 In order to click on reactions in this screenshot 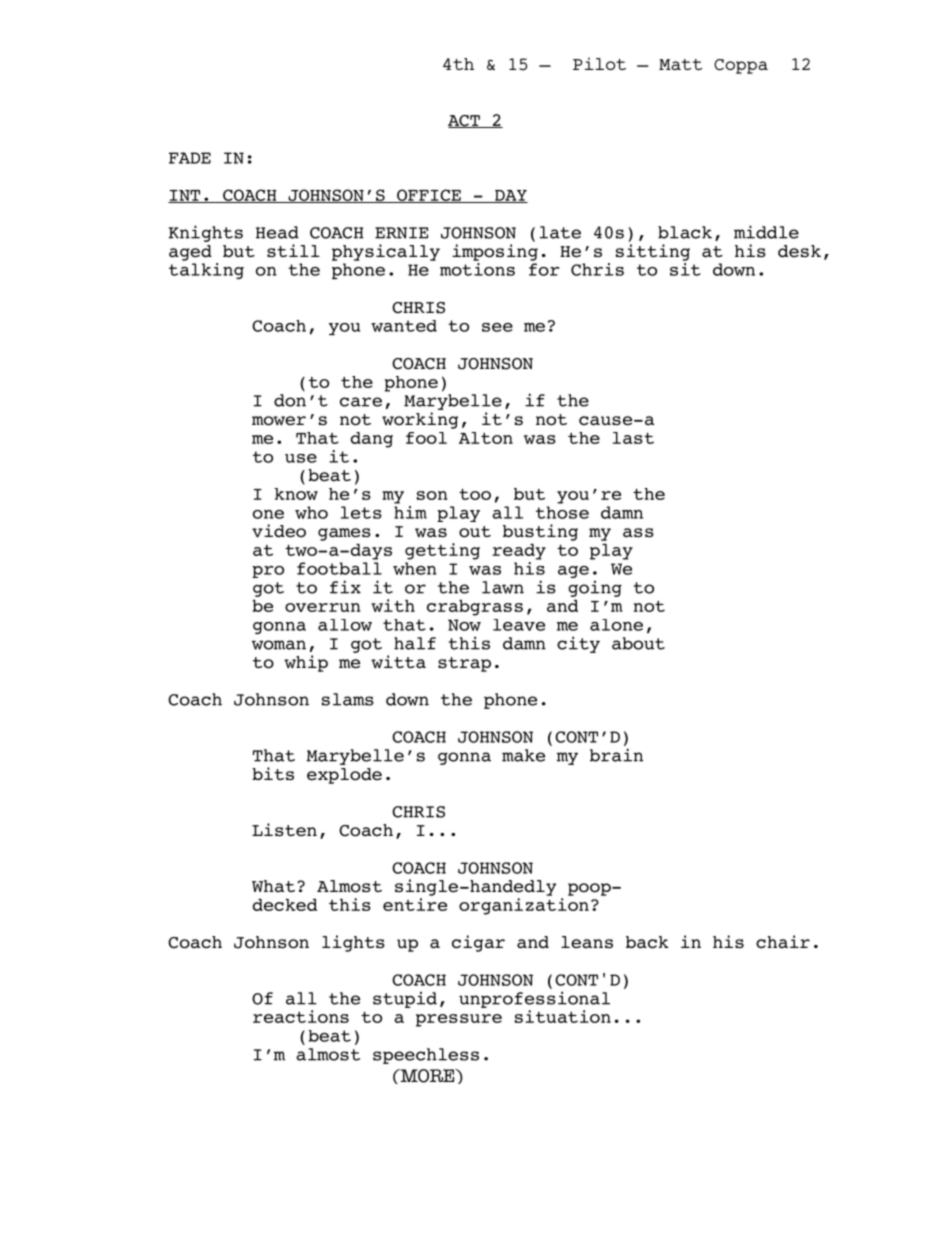, I will do `click(301, 1016)`.
